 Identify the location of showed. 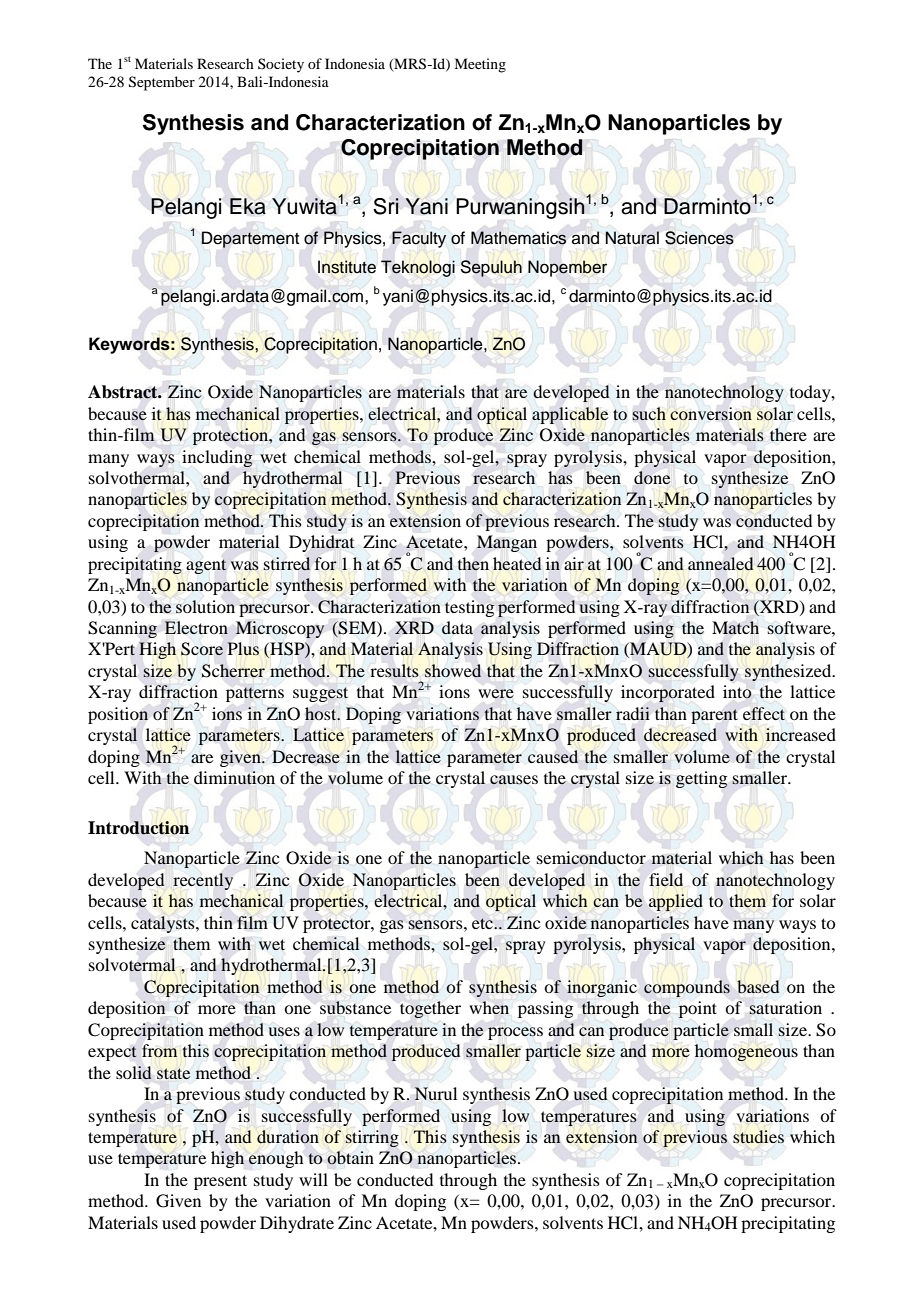
(453, 671).
